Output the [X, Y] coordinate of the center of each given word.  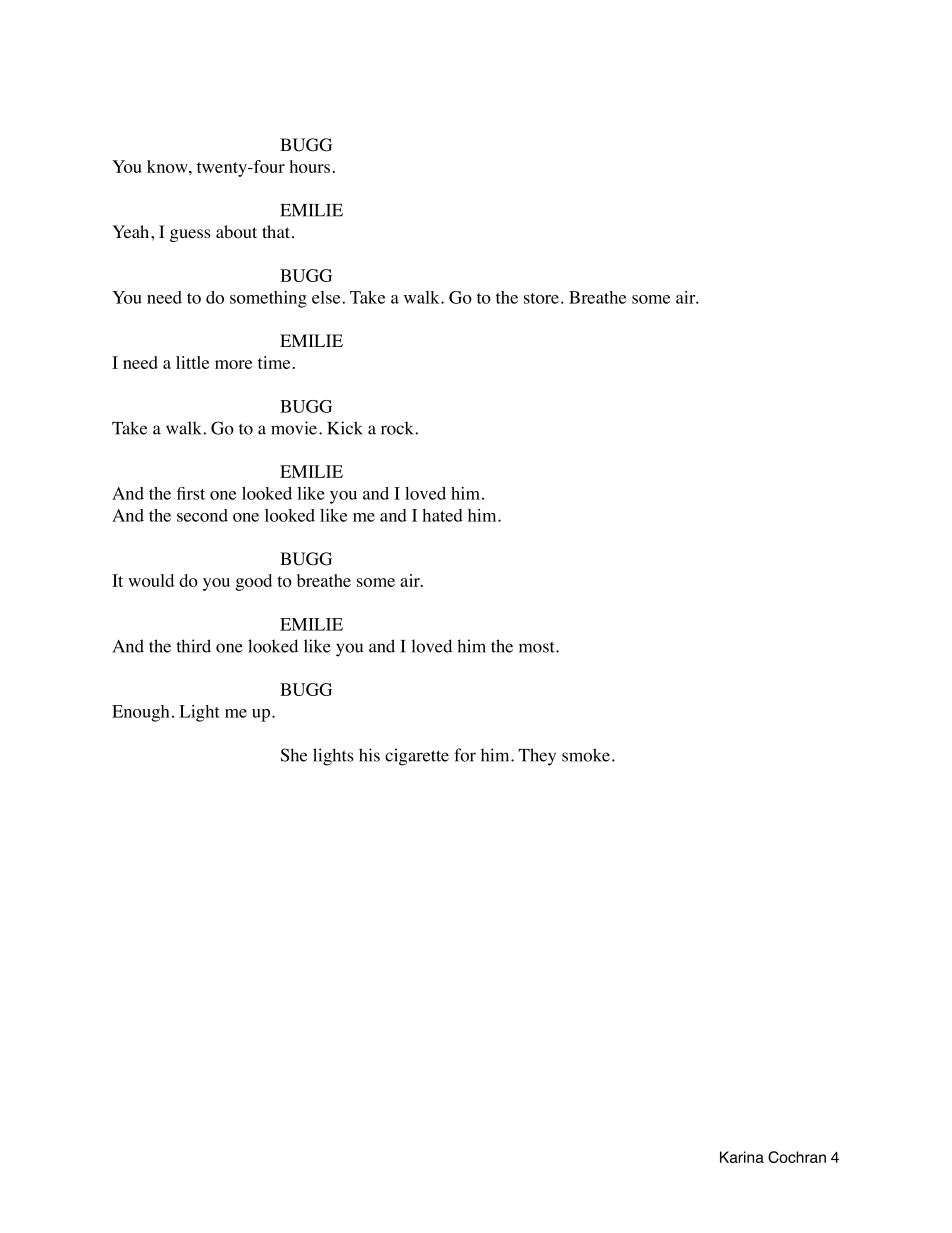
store [543, 298]
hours [310, 166]
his [369, 755]
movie [295, 428]
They [537, 757]
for [465, 755]
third [193, 646]
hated [442, 515]
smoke [586, 755]
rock [398, 428]
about [236, 232]
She [294, 755]
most [538, 647]
